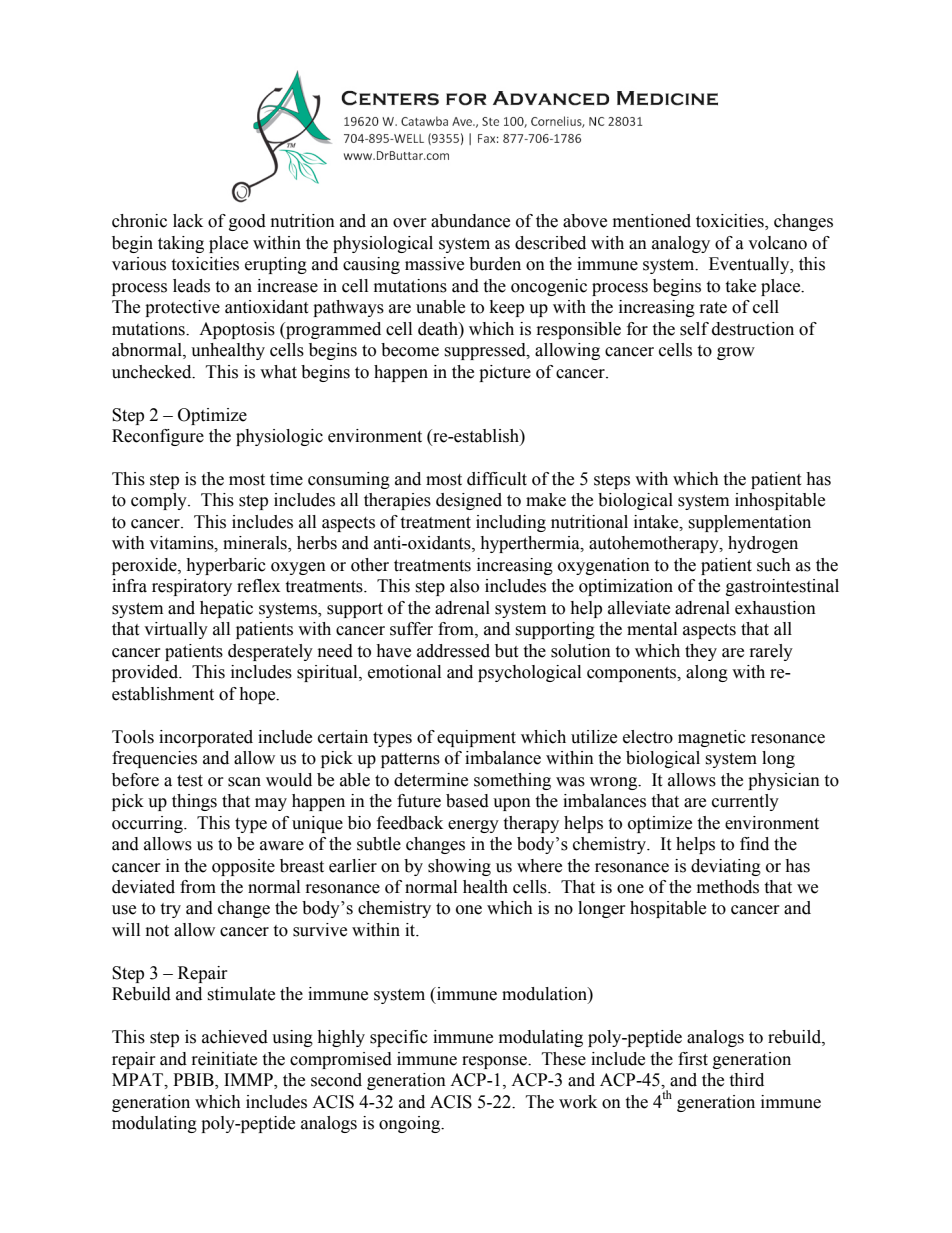 Image resolution: width=952 pixels, height=1233 pixels. I want to click on supplementation, so click(749, 523).
